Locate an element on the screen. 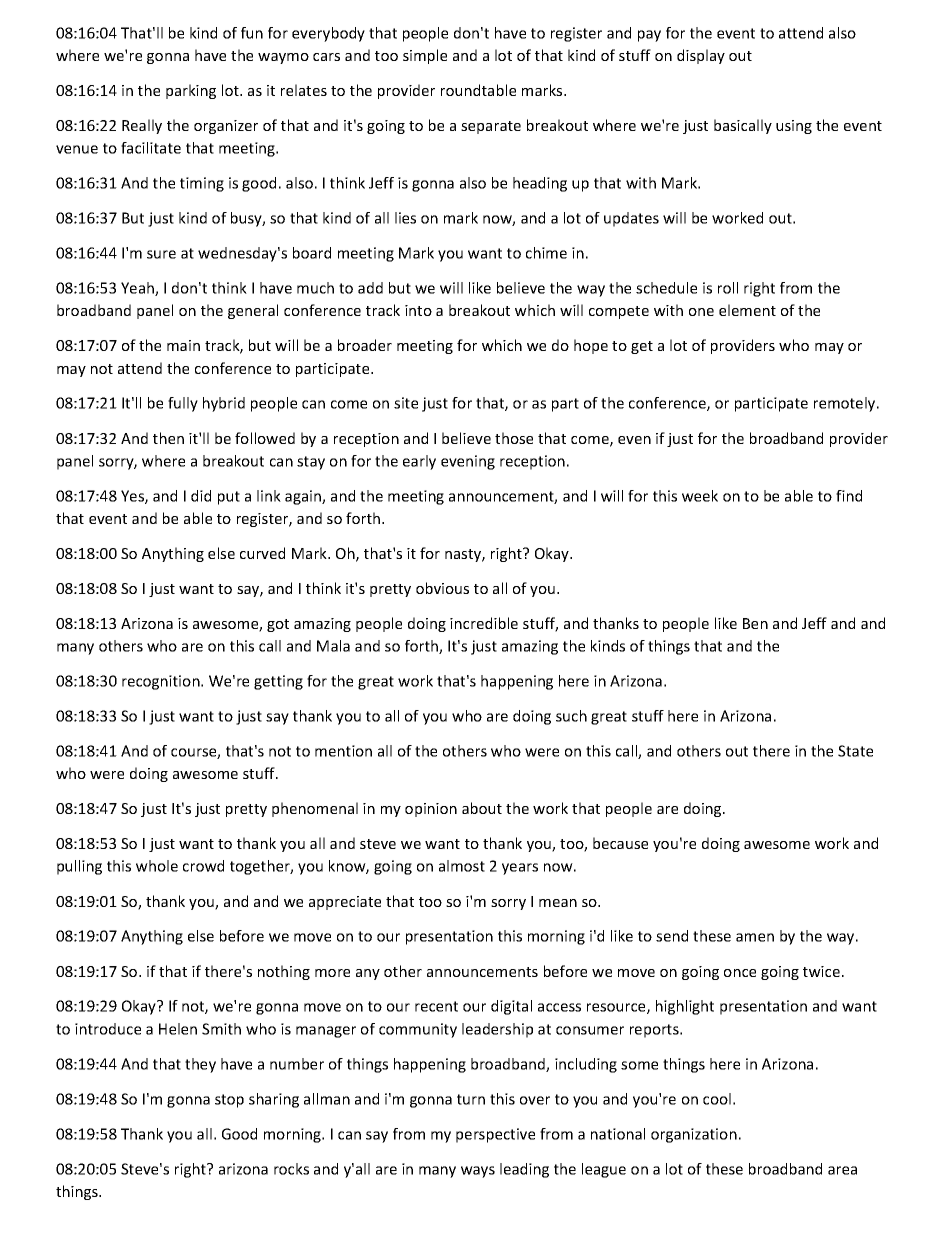 The image size is (952, 1233). Ben is located at coordinates (755, 623).
